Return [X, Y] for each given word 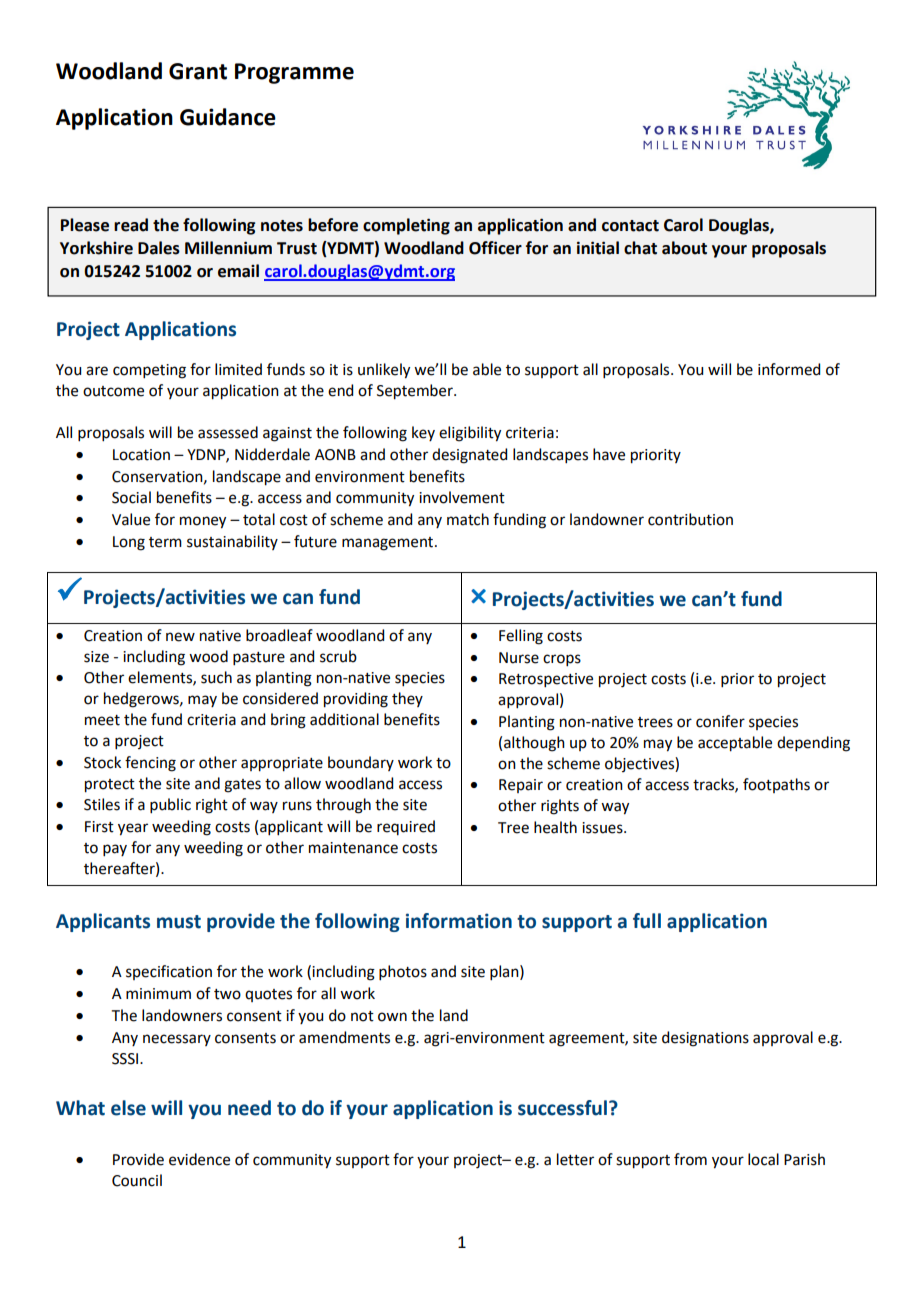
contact [630, 226]
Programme [294, 73]
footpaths [776, 785]
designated [469, 456]
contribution [690, 519]
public [170, 805]
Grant [198, 71]
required [406, 827]
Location [141, 455]
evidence [199, 1159]
